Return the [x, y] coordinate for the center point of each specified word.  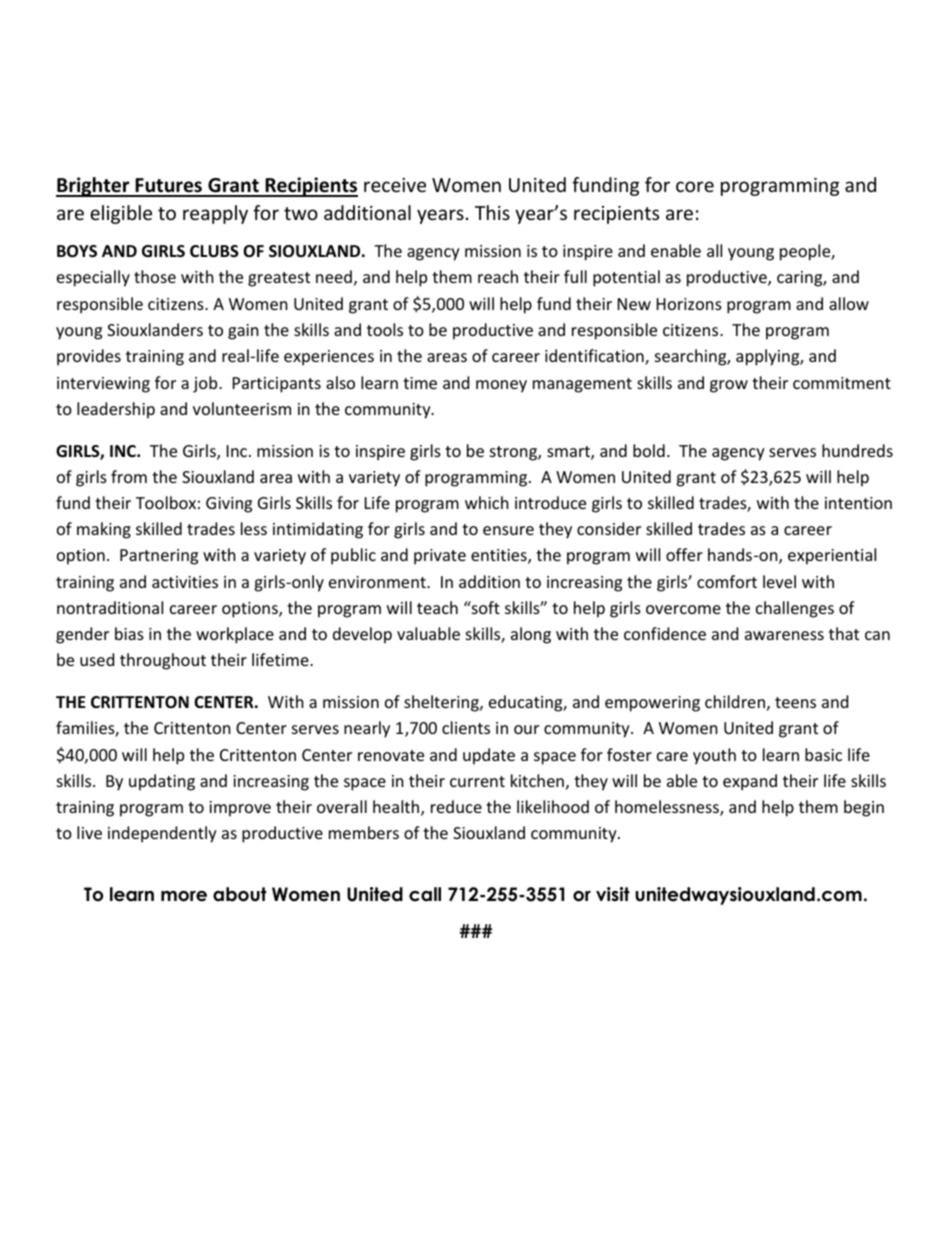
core [695, 186]
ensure [508, 530]
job [206, 384]
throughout [163, 661]
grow [729, 386]
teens [795, 702]
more [184, 896]
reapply [215, 214]
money [501, 386]
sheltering [442, 703]
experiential [832, 556]
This [492, 212]
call [425, 894]
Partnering [159, 557]
